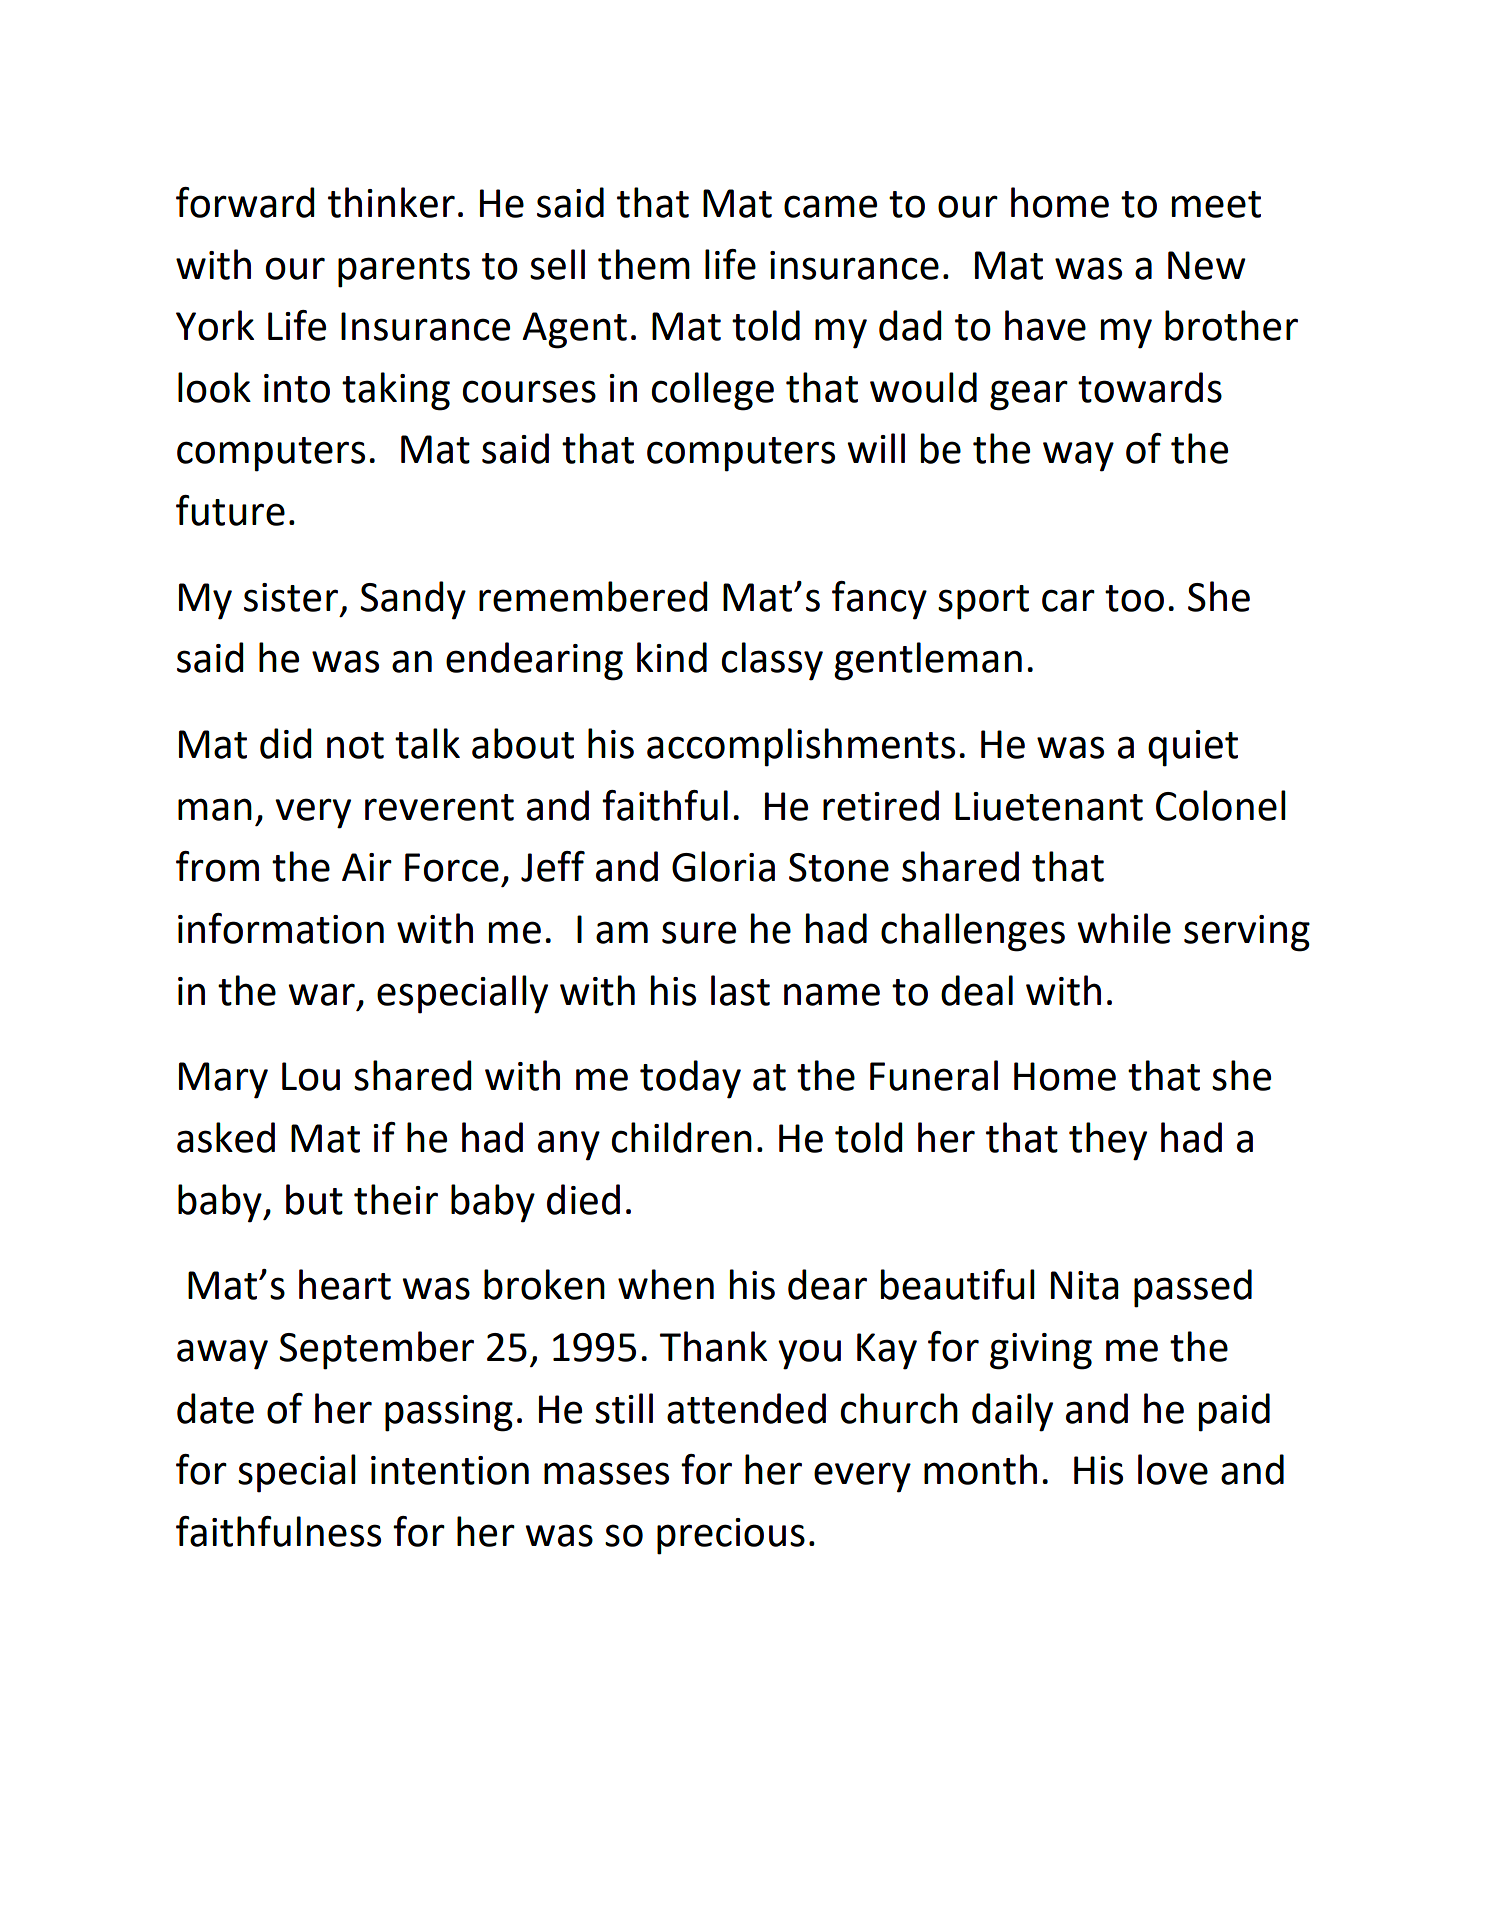  I want to click on too, so click(1134, 598).
